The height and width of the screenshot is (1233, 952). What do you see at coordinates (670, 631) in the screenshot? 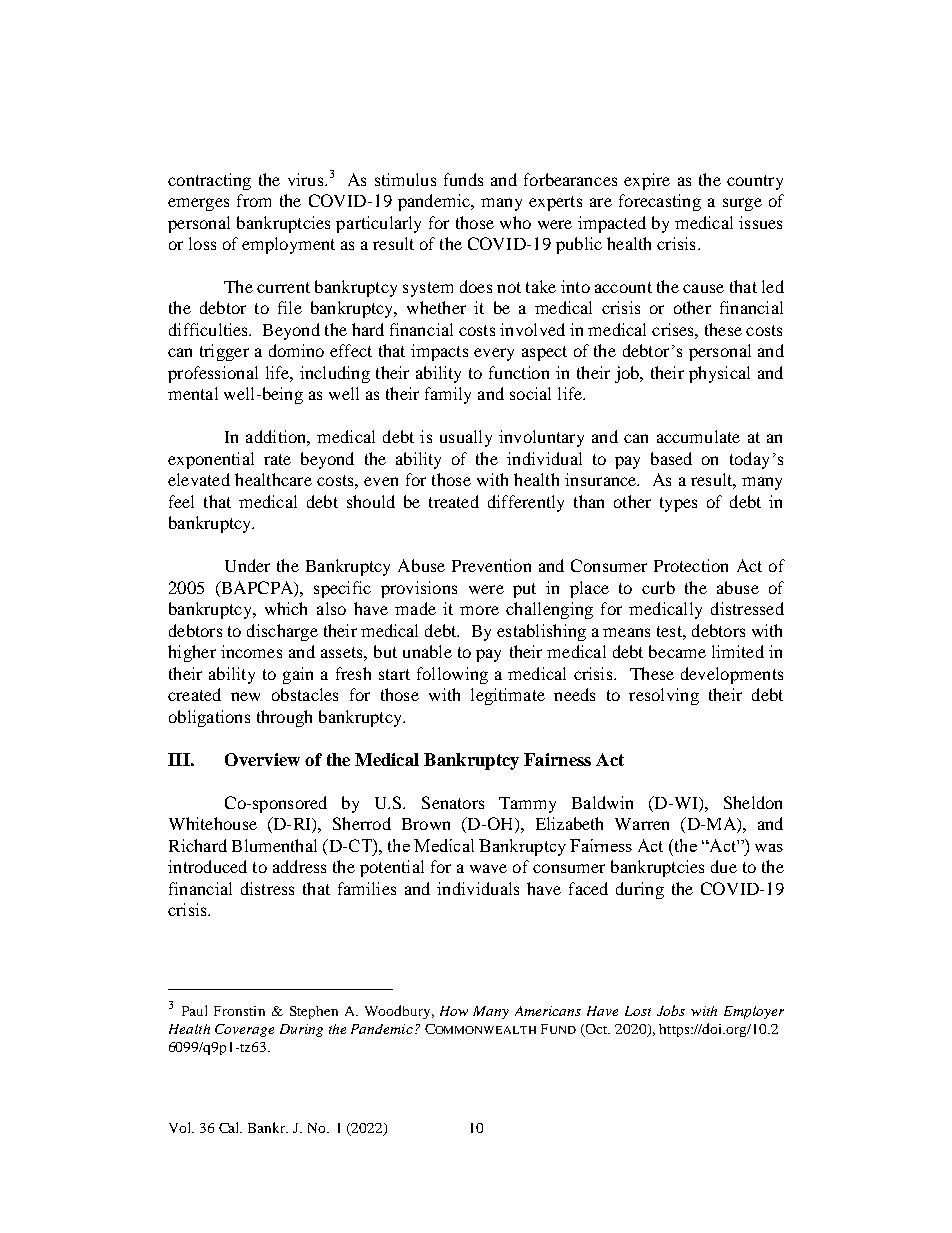
I see `test` at bounding box center [670, 631].
